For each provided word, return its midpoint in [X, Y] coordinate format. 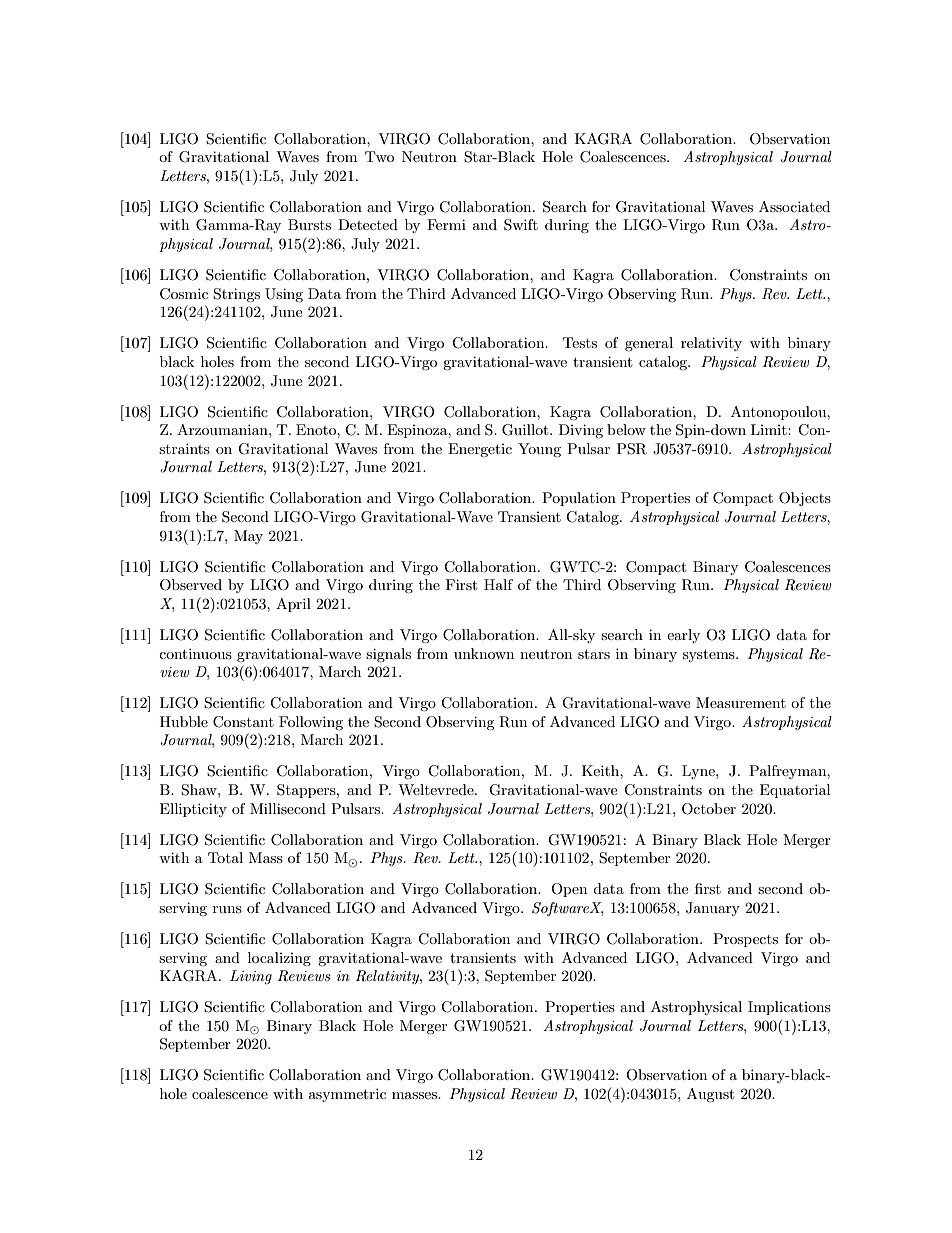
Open [569, 890]
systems [710, 655]
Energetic [480, 450]
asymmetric [347, 1095]
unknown [484, 653]
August [710, 1095]
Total [225, 857]
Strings [236, 295]
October [709, 809]
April [293, 605]
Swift [521, 225]
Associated [794, 206]
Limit [770, 429]
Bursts [309, 224]
